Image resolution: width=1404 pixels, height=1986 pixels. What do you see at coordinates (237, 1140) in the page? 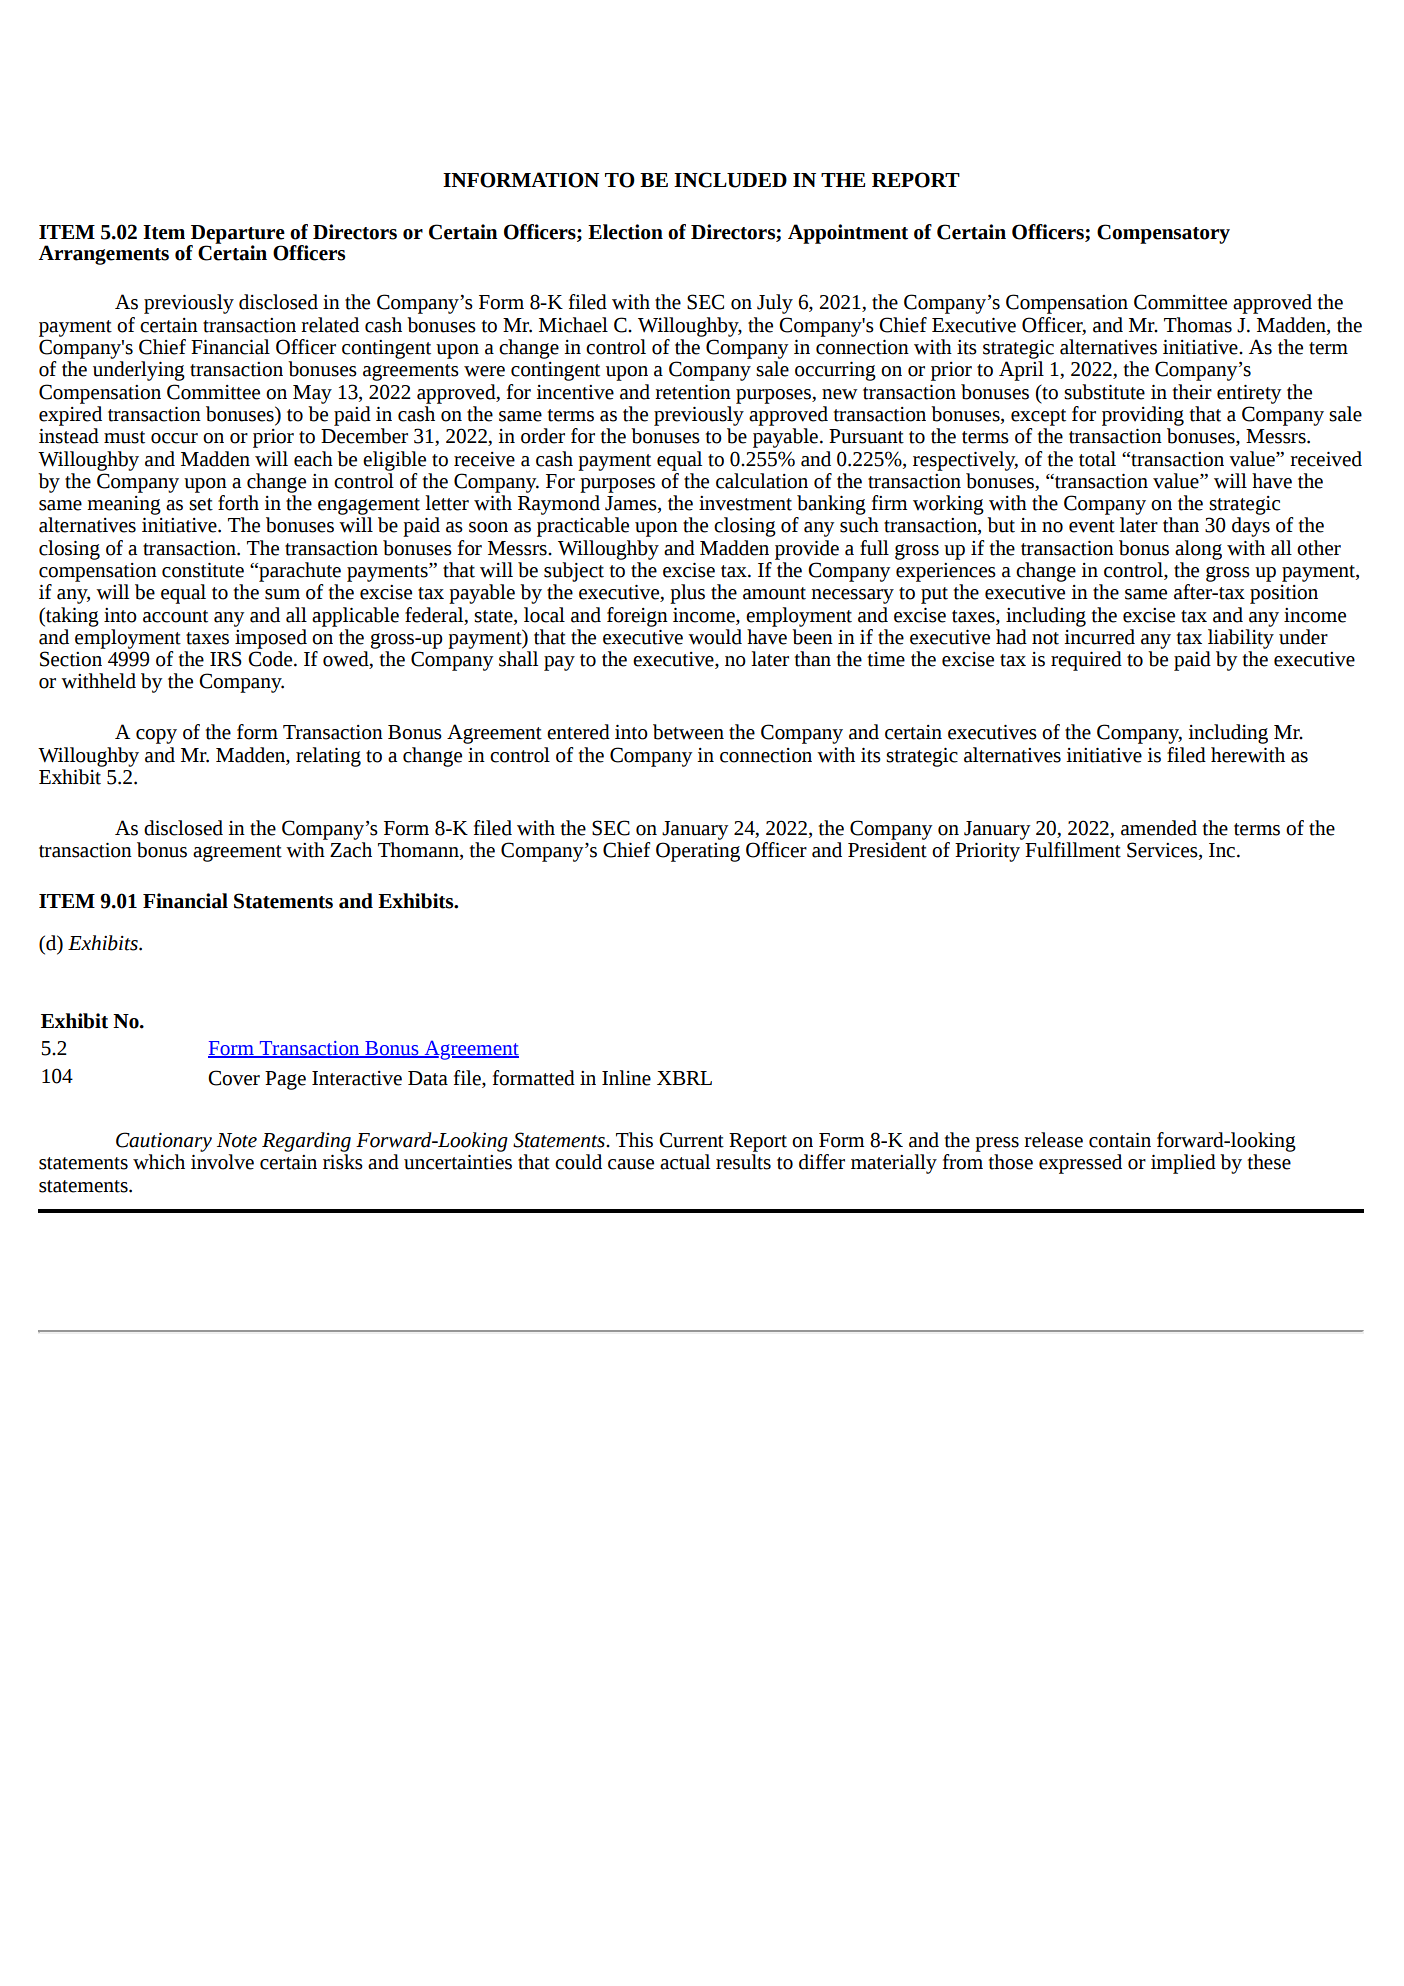
I see `Note` at bounding box center [237, 1140].
